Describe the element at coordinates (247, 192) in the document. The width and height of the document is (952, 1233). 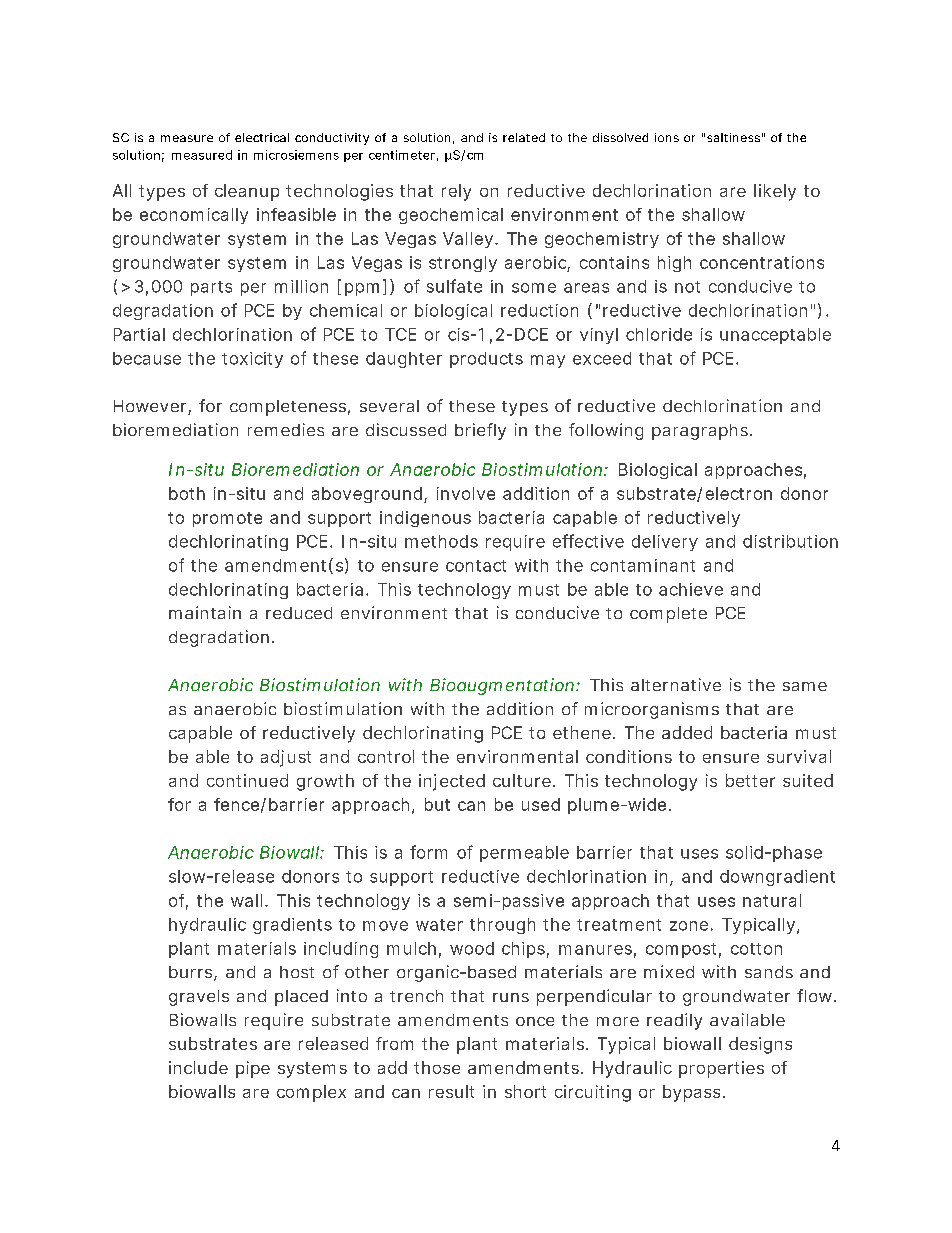
I see `cleanup` at that location.
